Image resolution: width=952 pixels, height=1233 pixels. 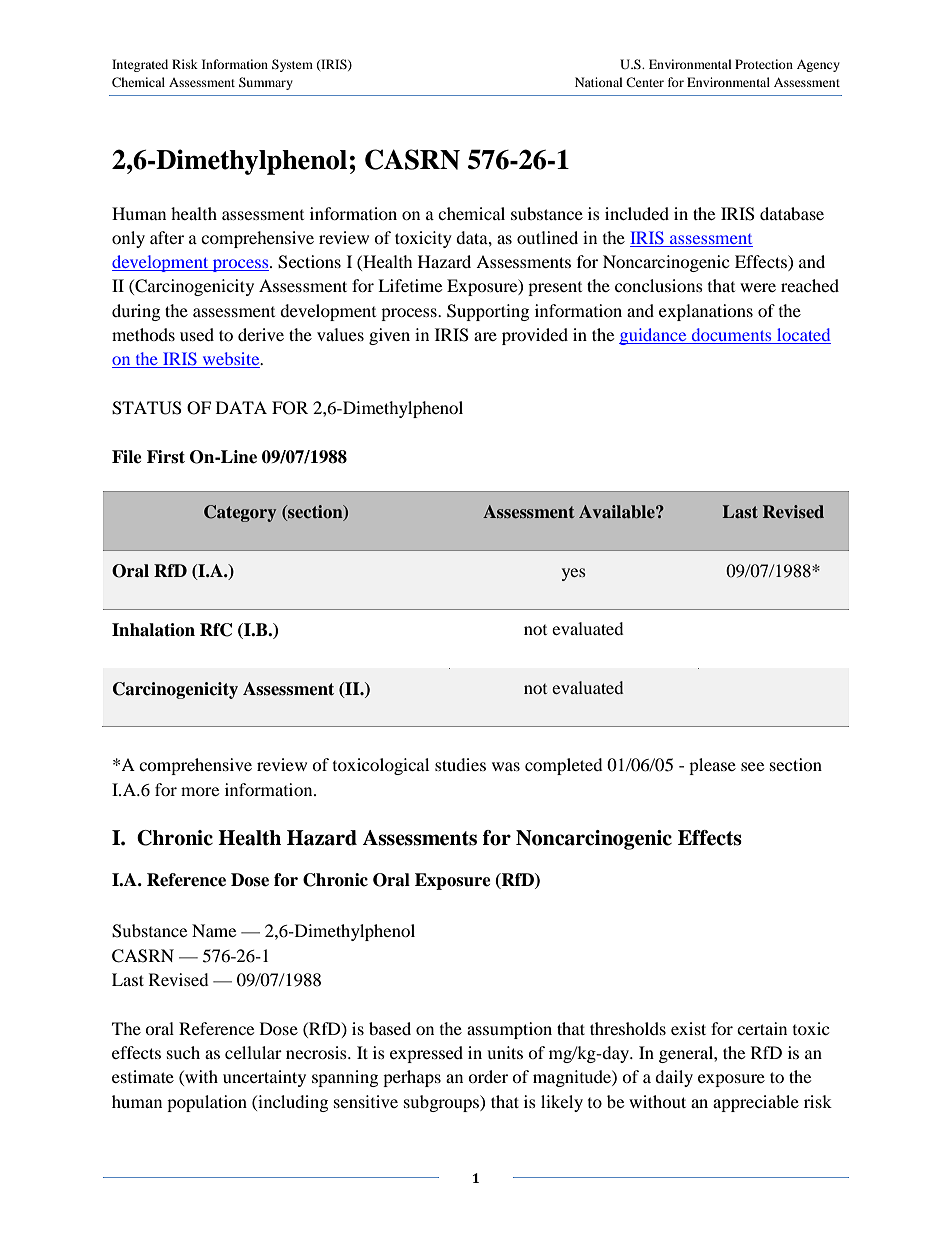 I want to click on Summary, so click(x=266, y=83).
